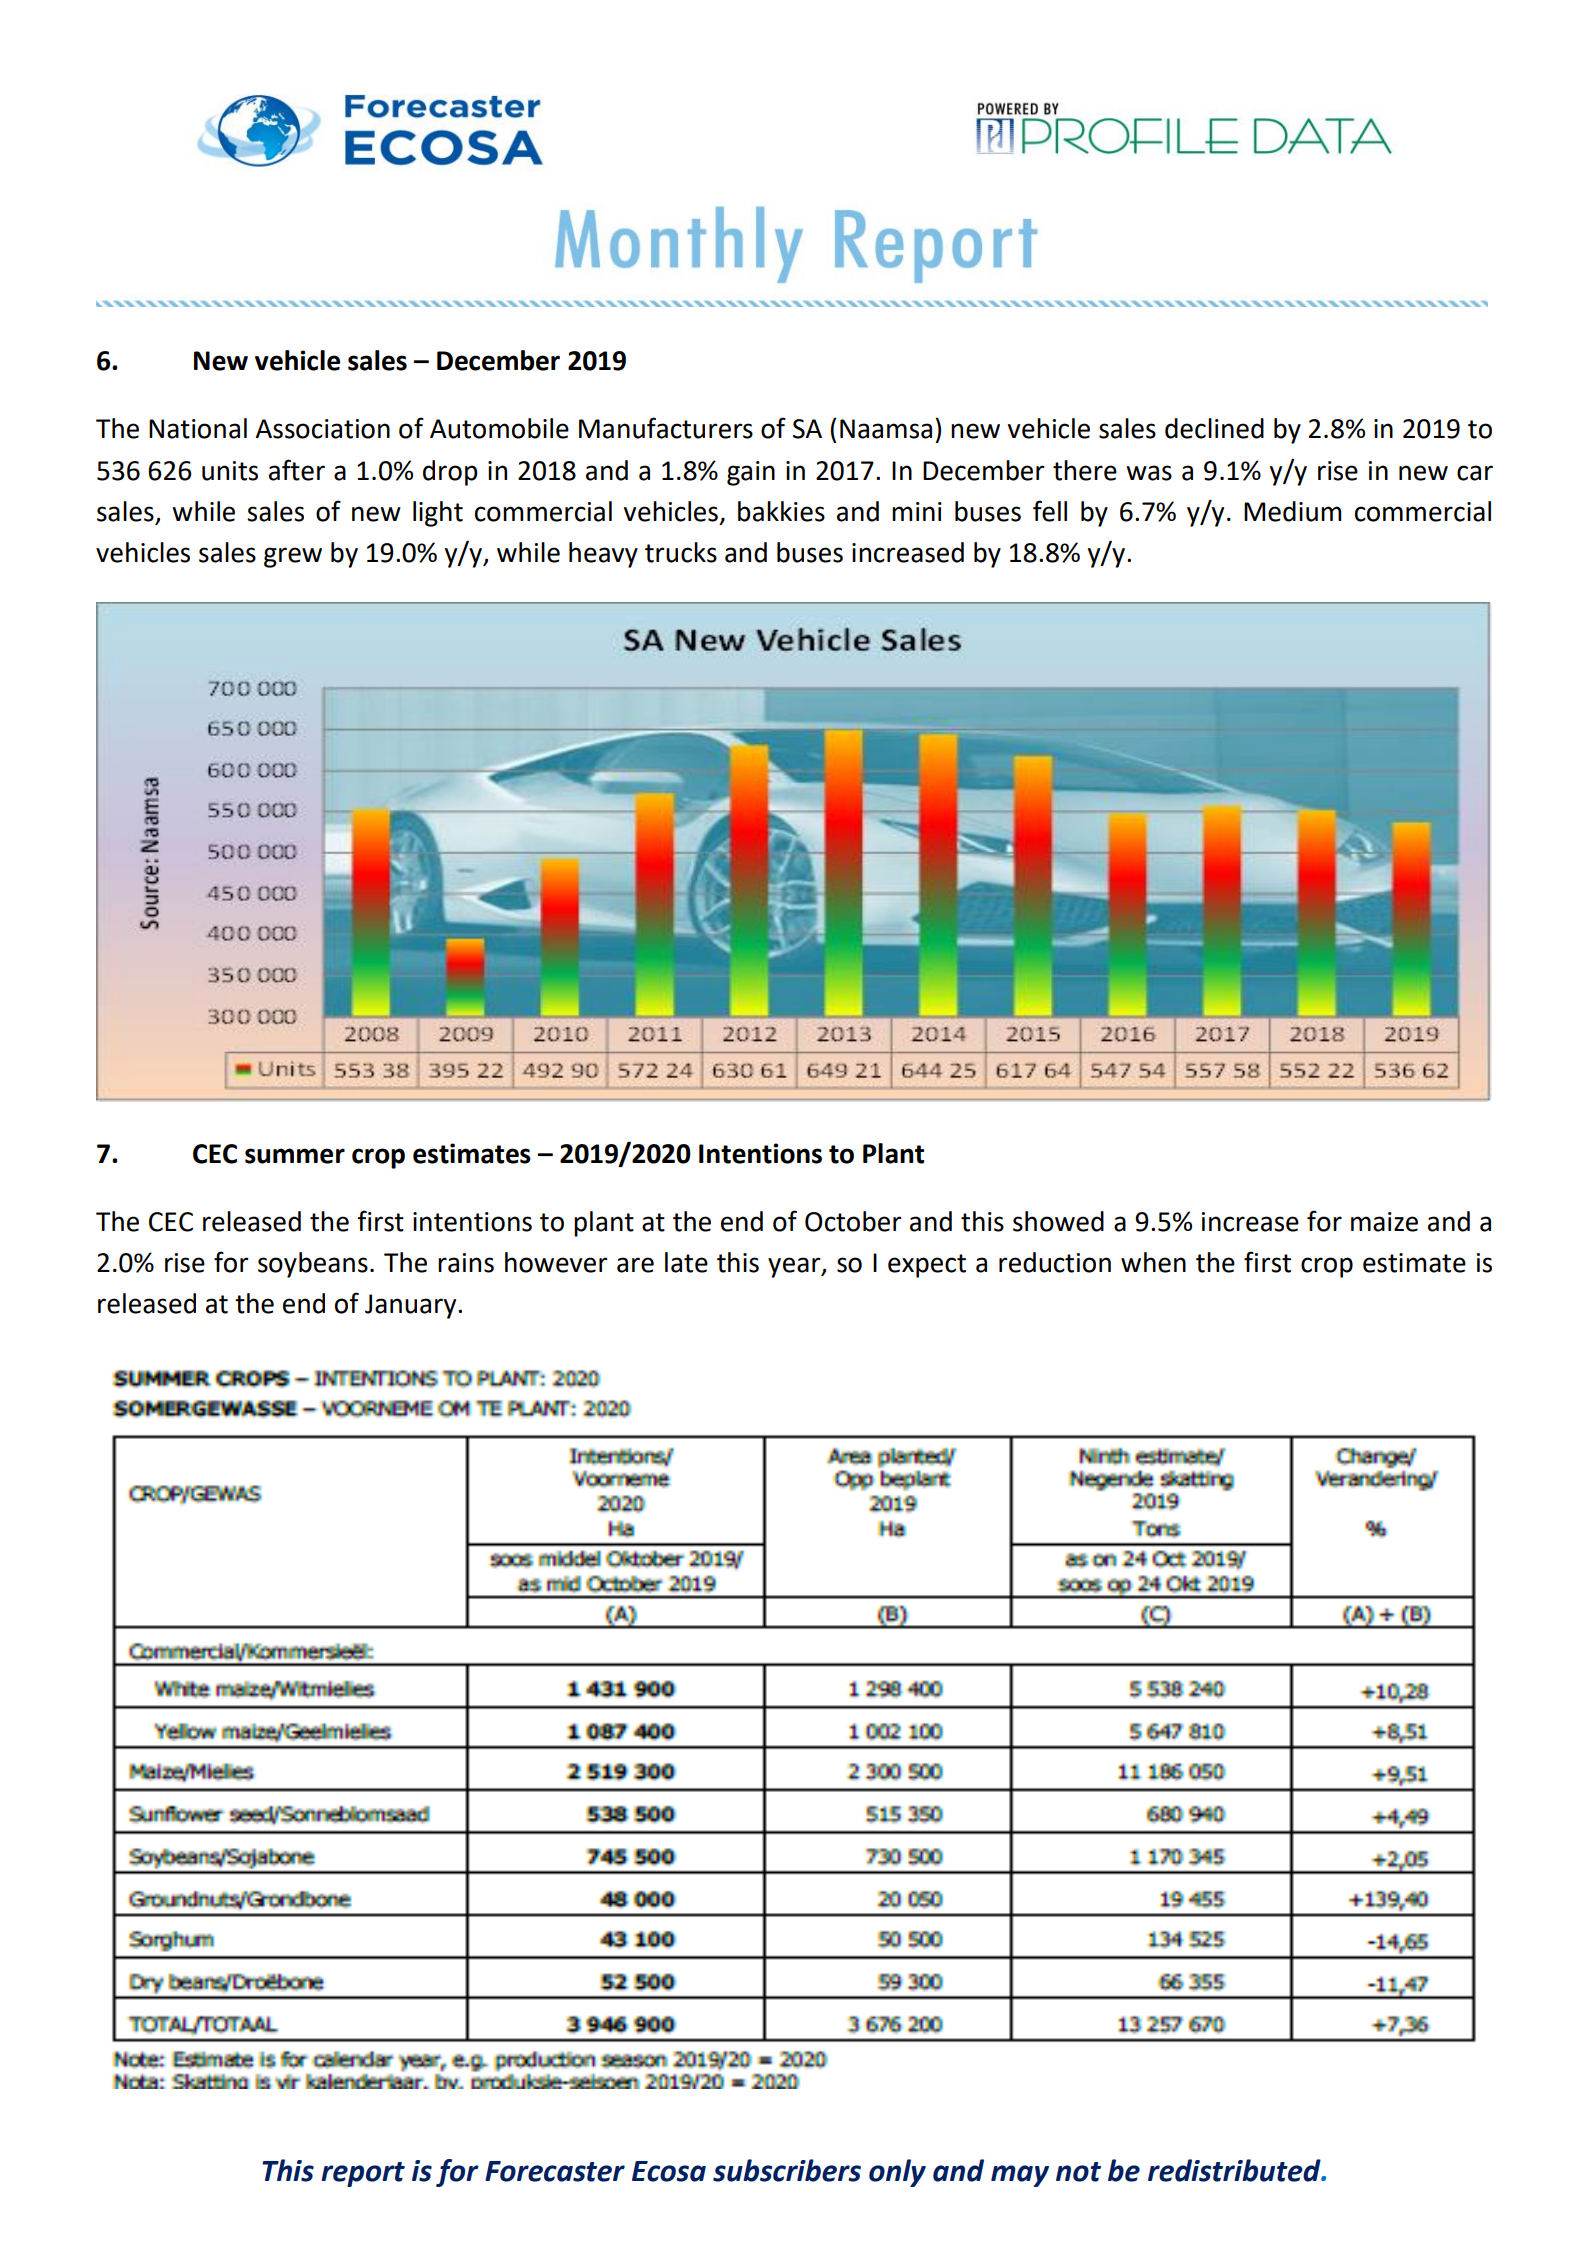 The height and width of the screenshot is (2248, 1589). I want to click on report, so click(363, 2174).
